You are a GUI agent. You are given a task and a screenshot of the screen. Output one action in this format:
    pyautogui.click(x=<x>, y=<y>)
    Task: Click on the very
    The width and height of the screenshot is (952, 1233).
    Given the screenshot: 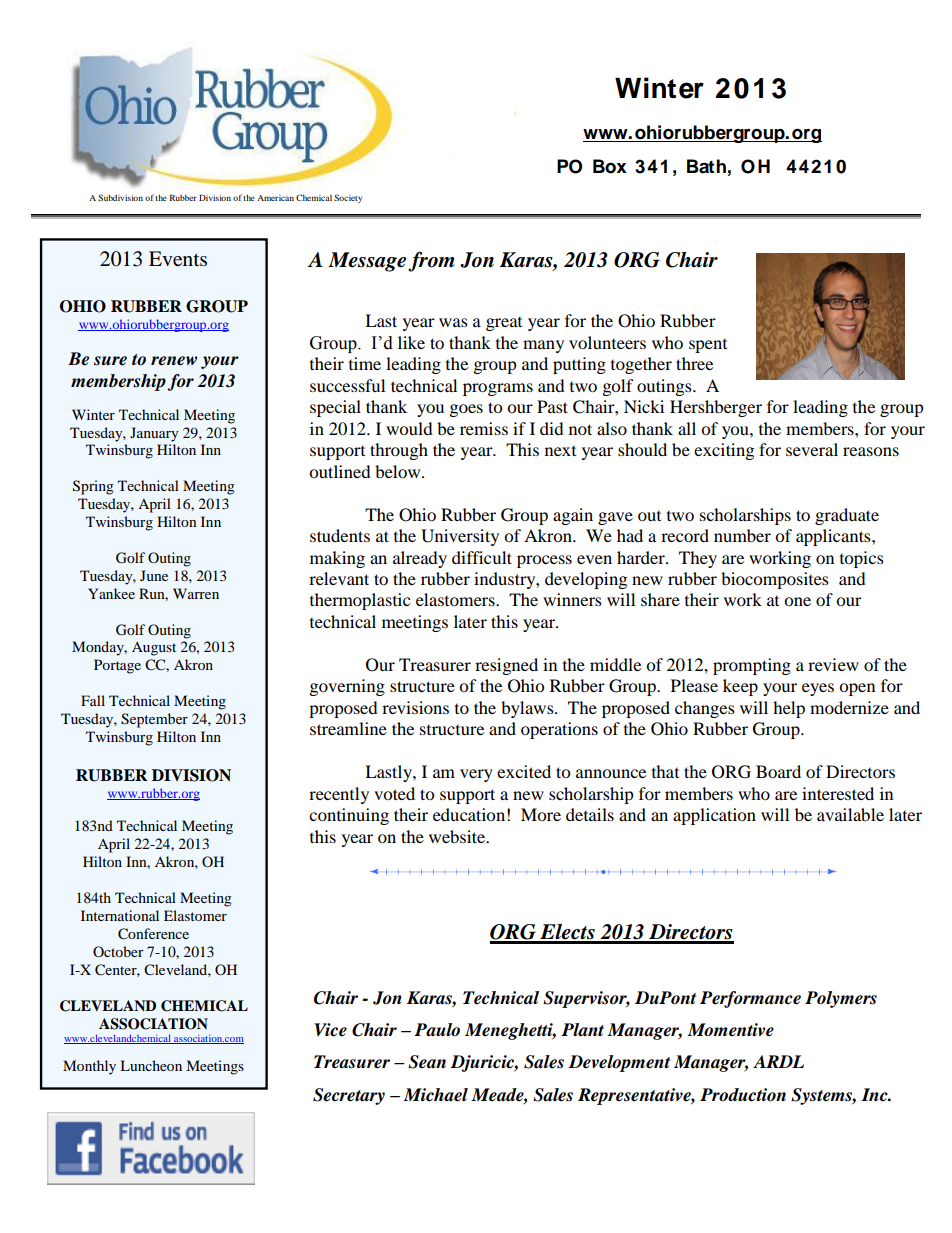 What is the action you would take?
    pyautogui.click(x=476, y=775)
